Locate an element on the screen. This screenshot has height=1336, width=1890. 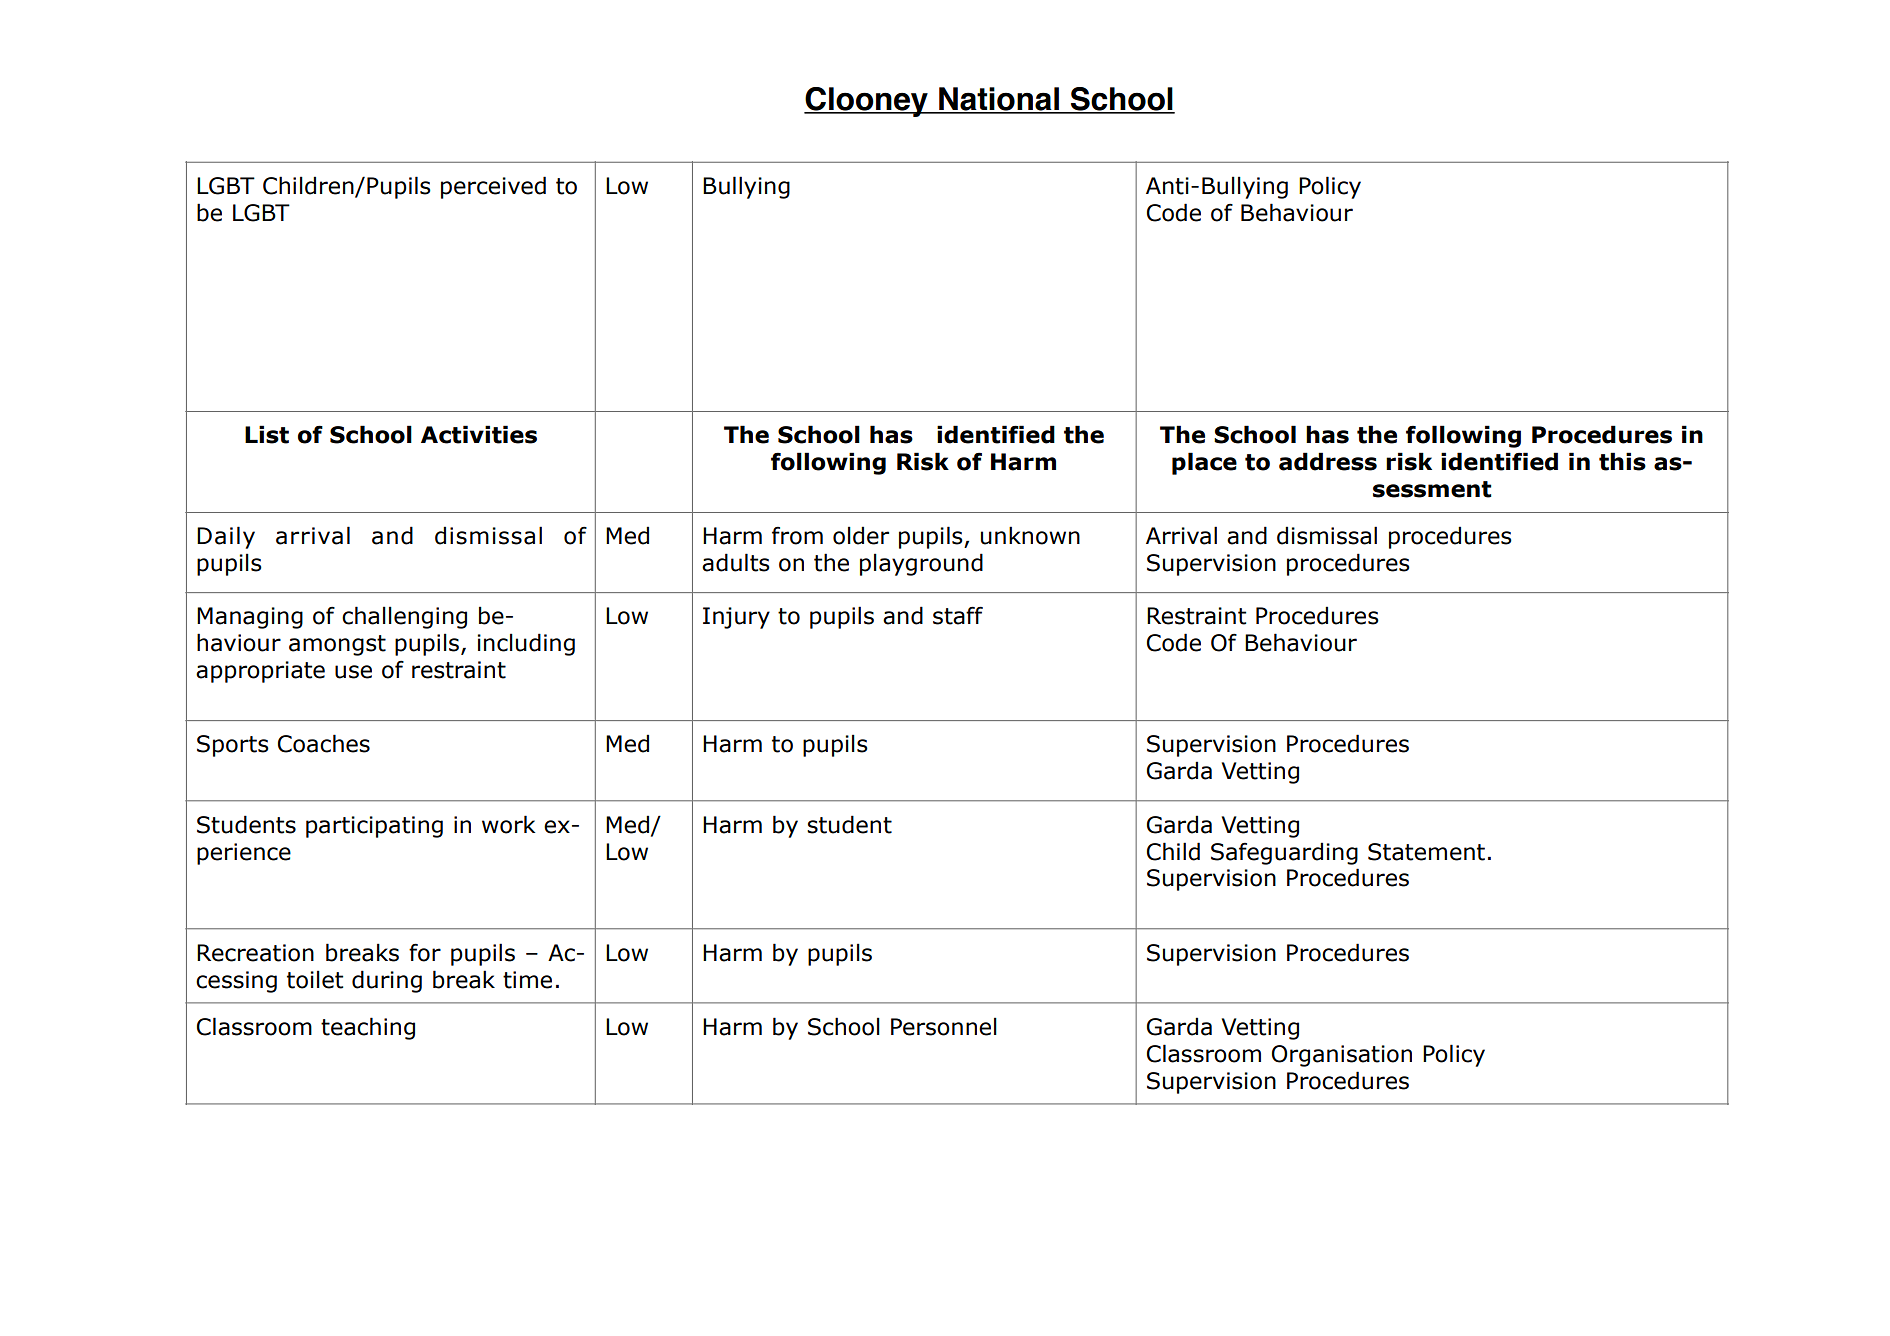
address is located at coordinates (1328, 461).
